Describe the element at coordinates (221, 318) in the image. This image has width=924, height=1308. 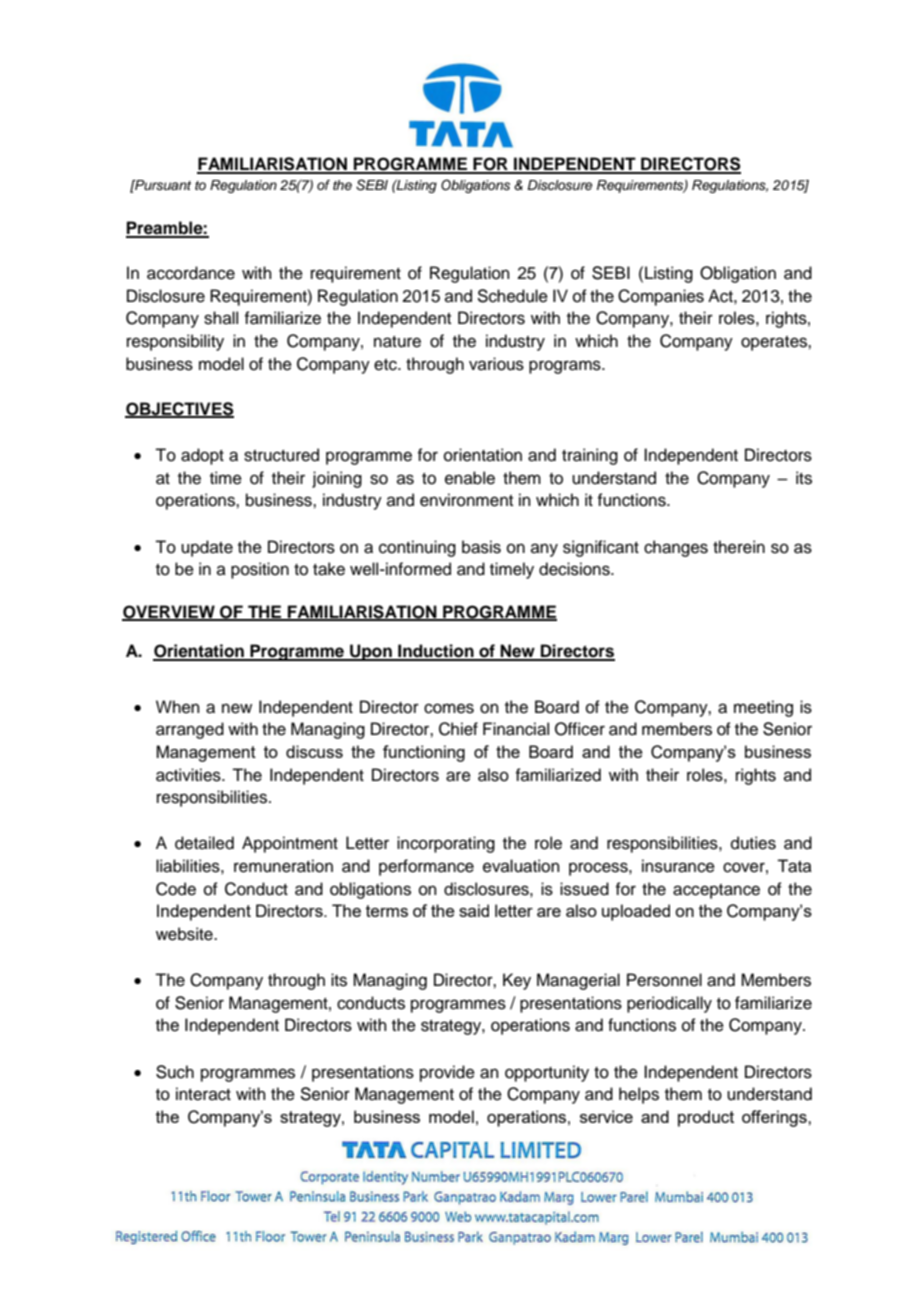
I see `shall` at that location.
